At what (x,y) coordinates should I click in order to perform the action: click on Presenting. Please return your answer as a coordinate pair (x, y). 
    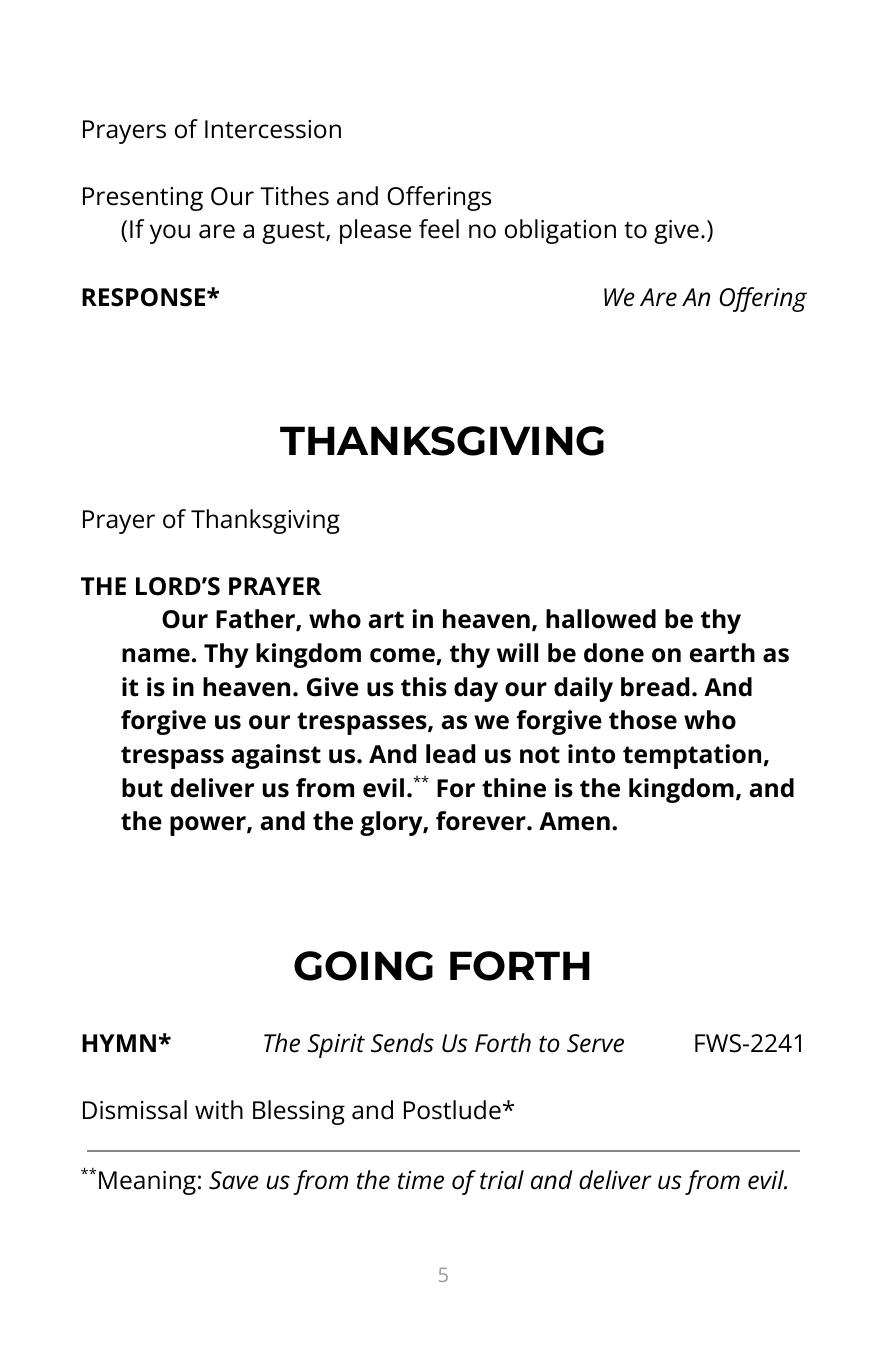
    Looking at the image, I should click on (143, 199).
